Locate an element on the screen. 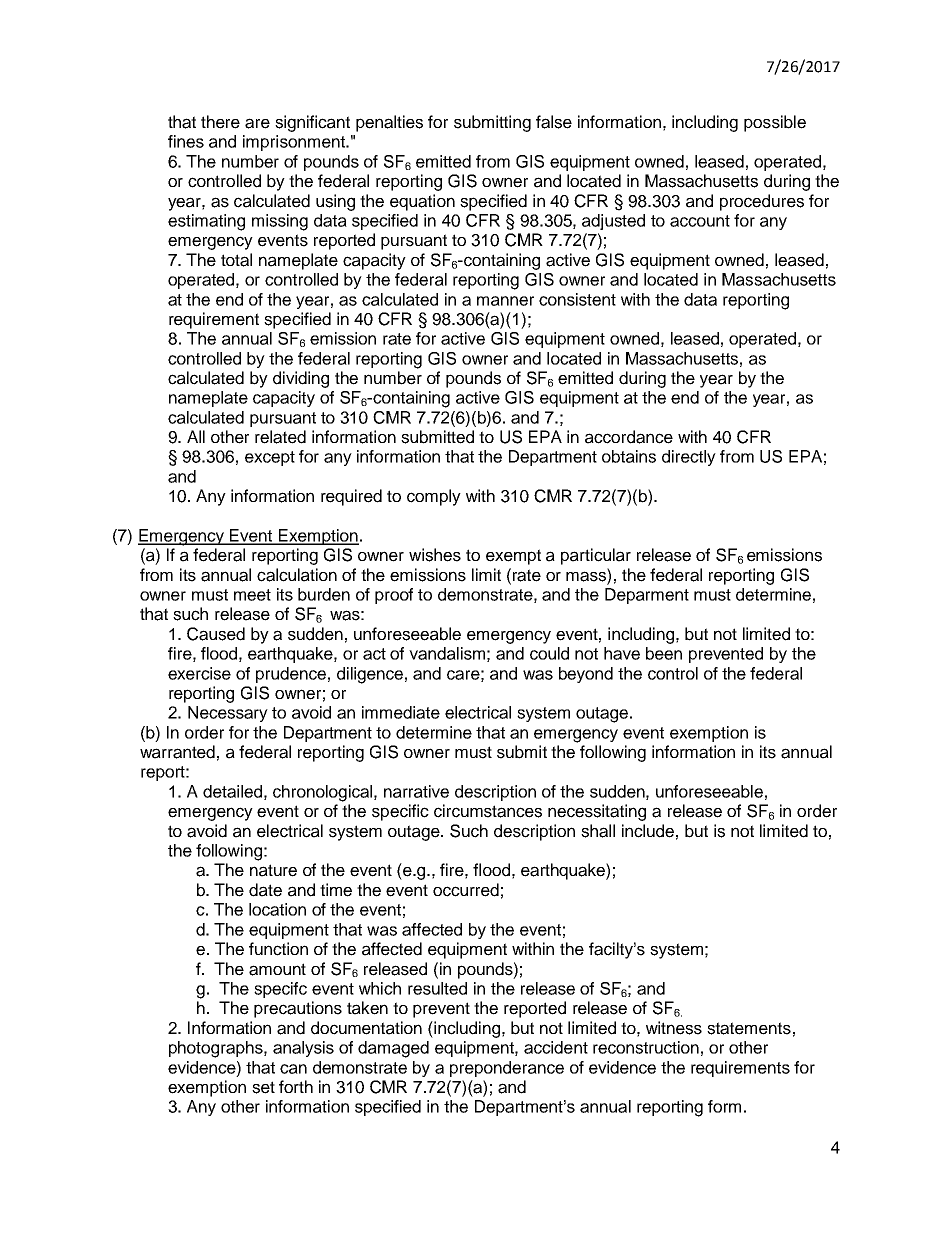 Image resolution: width=952 pixels, height=1233 pixels. imprisonment is located at coordinates (295, 143).
